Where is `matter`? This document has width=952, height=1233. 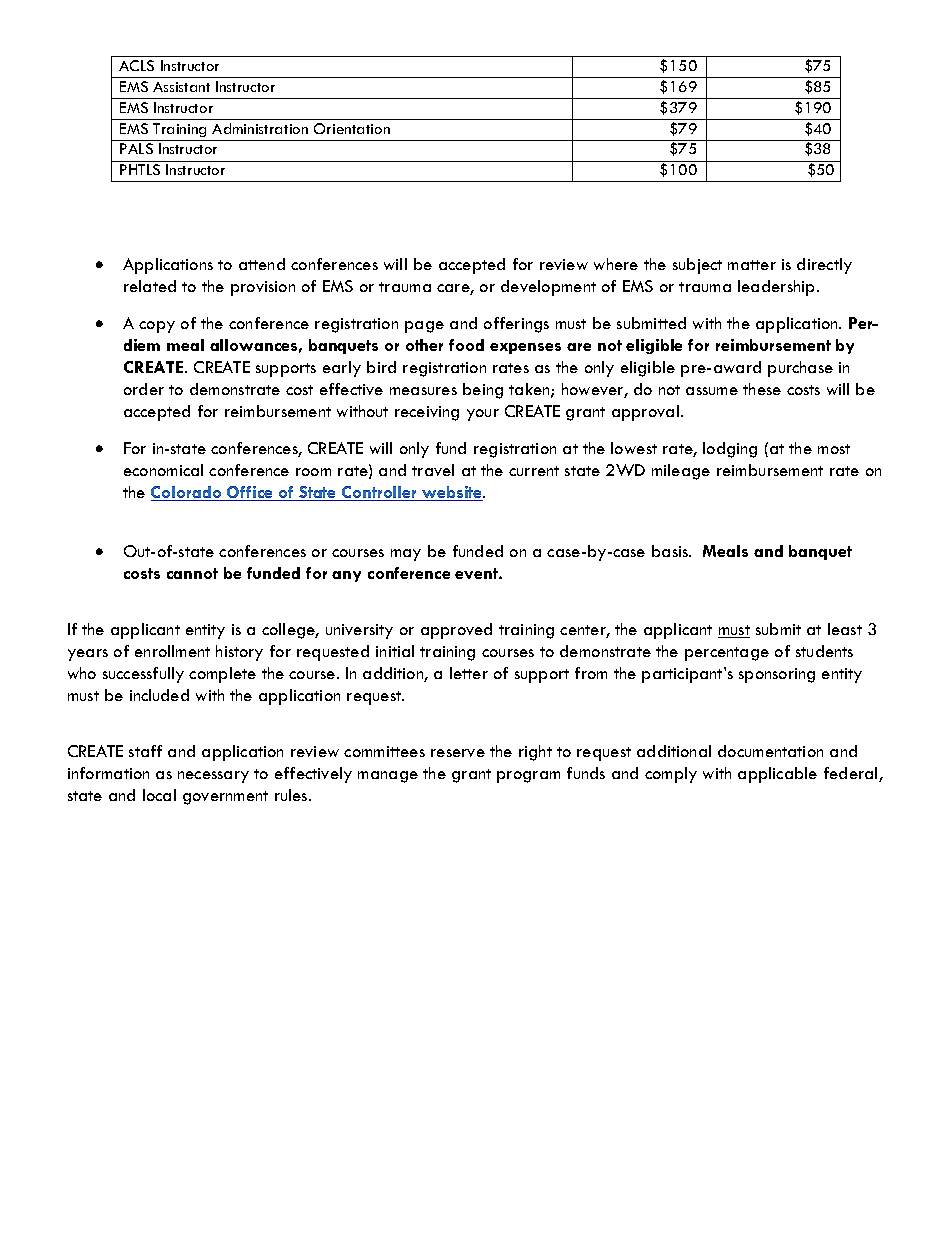
matter is located at coordinates (752, 265).
